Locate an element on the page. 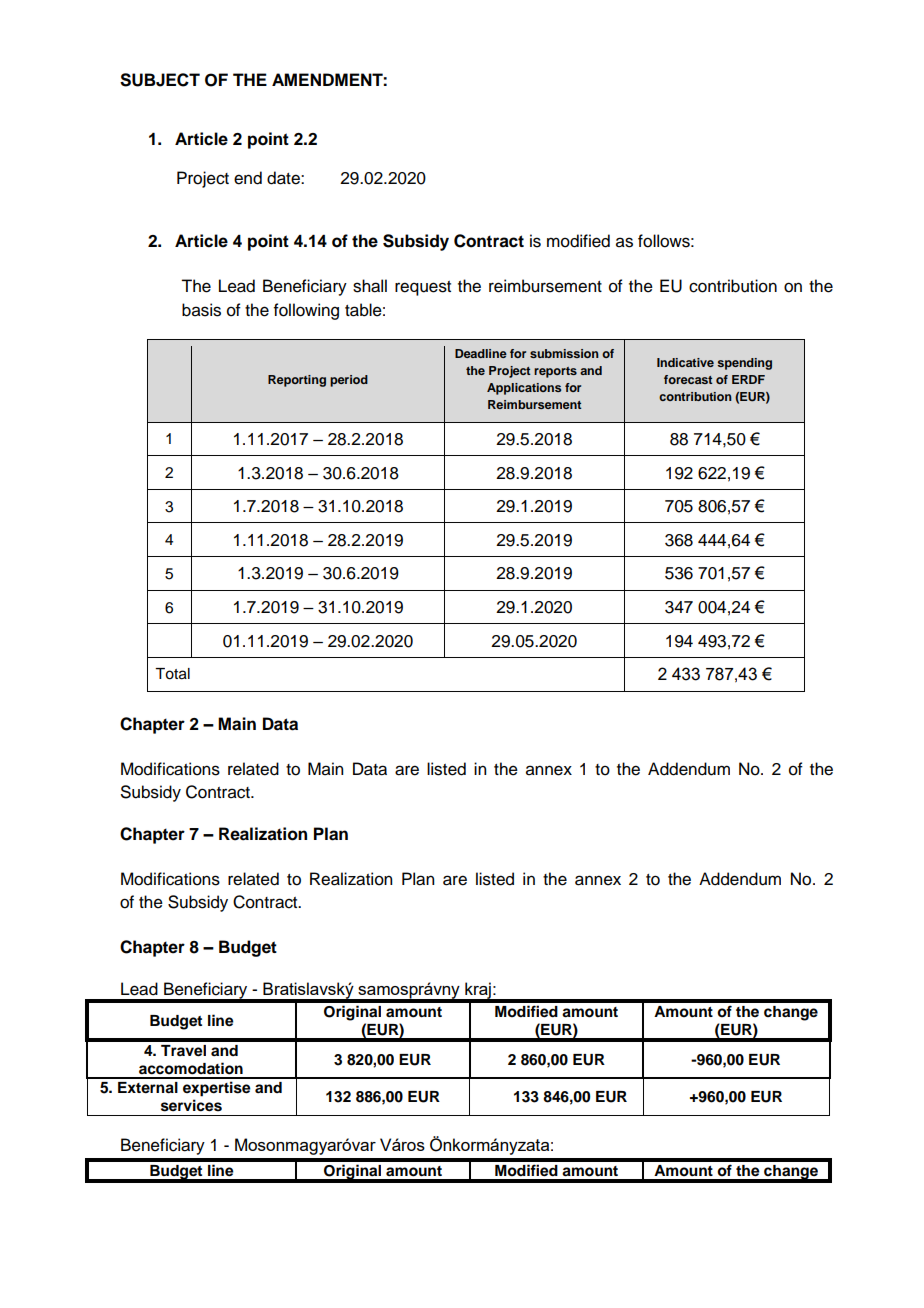 The height and width of the image is (1308, 924). Applications is located at coordinates (524, 389).
